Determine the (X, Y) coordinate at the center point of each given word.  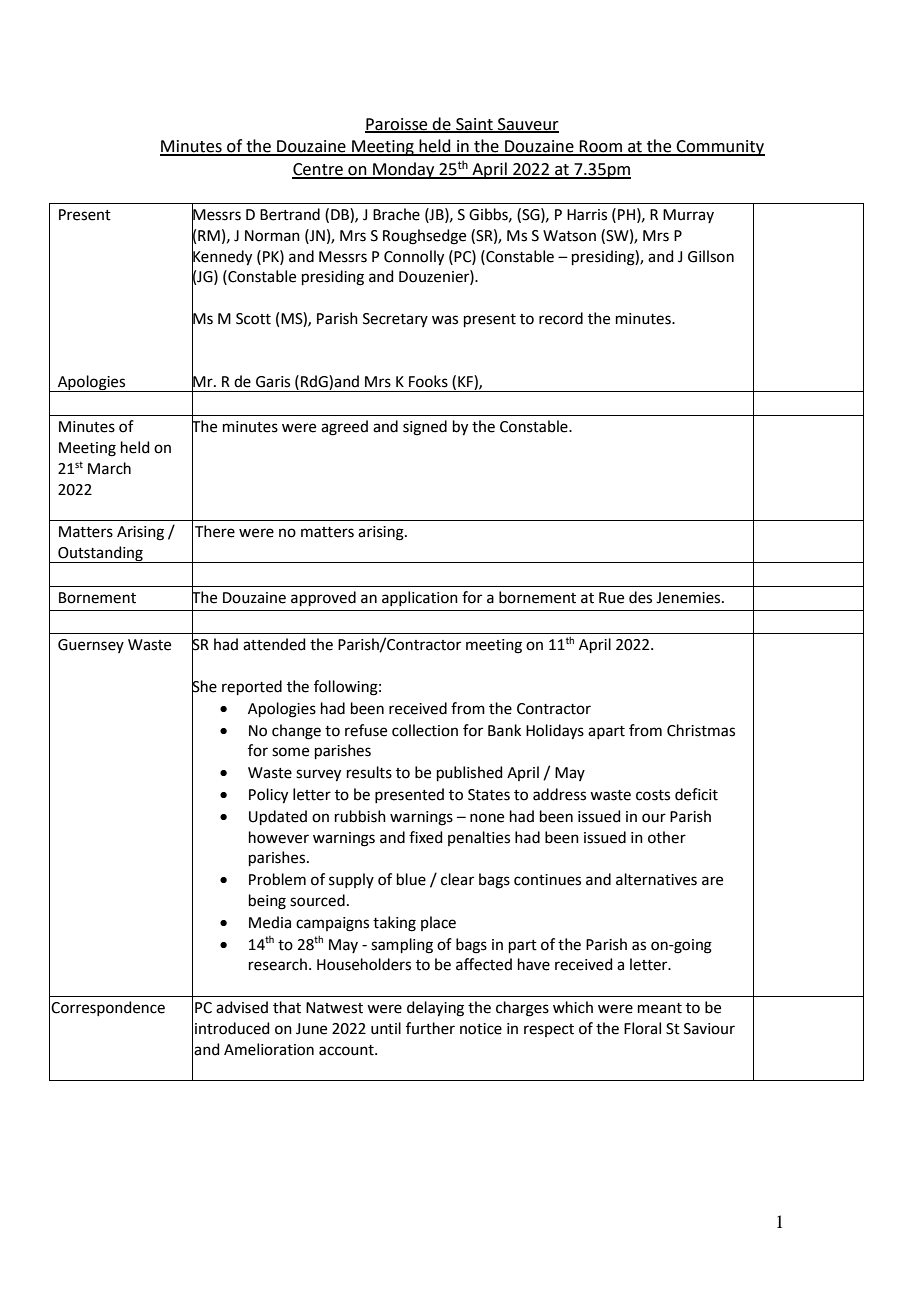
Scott (253, 319)
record (561, 318)
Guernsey (91, 646)
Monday (404, 170)
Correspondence (108, 1008)
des (640, 597)
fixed (426, 837)
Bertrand (290, 214)
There (215, 531)
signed (425, 428)
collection (425, 730)
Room (601, 147)
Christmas (701, 730)
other (667, 837)
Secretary (395, 320)
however (279, 837)
